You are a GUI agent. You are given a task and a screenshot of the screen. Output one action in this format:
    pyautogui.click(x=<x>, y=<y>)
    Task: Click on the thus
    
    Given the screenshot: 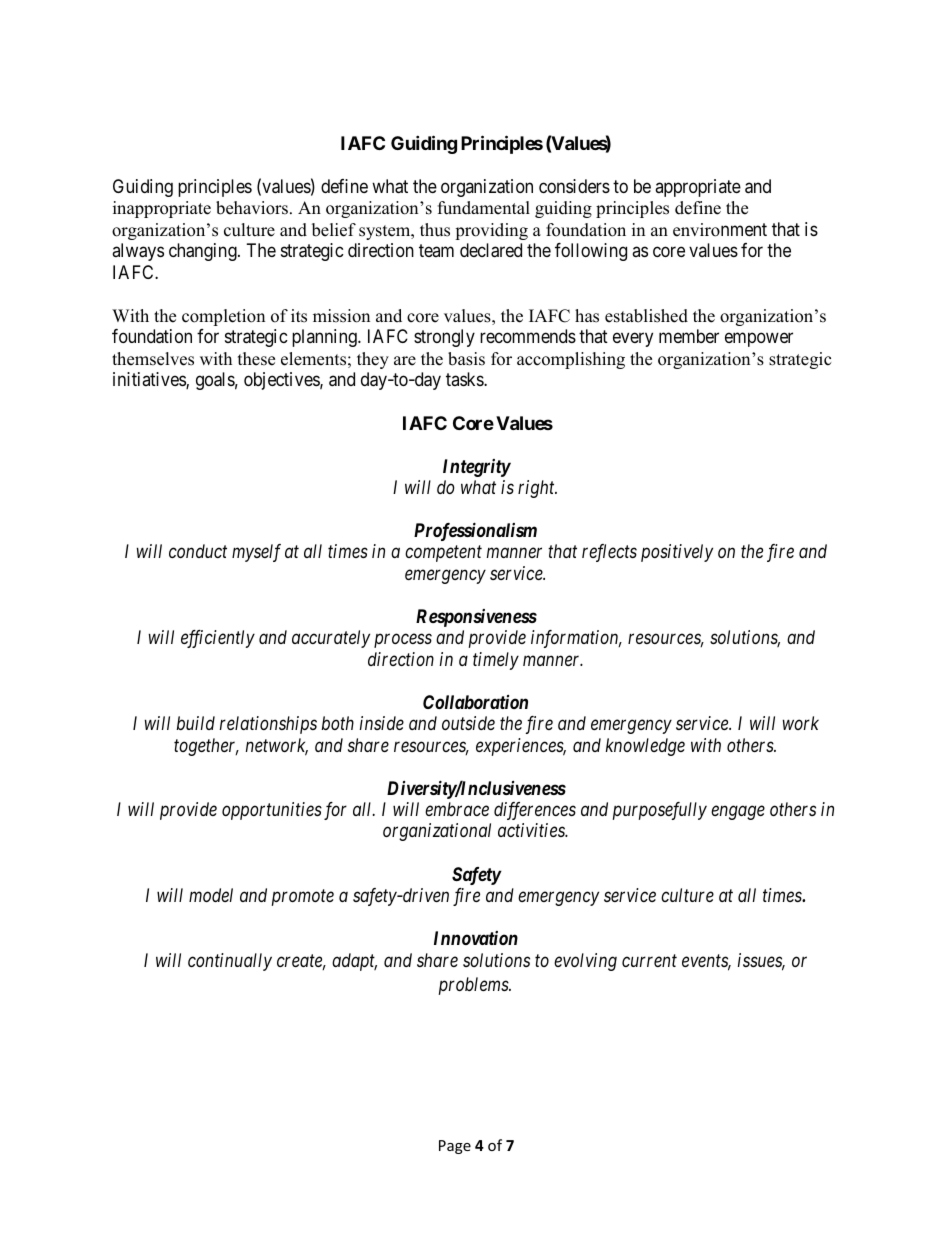 What is the action you would take?
    pyautogui.click(x=435, y=230)
